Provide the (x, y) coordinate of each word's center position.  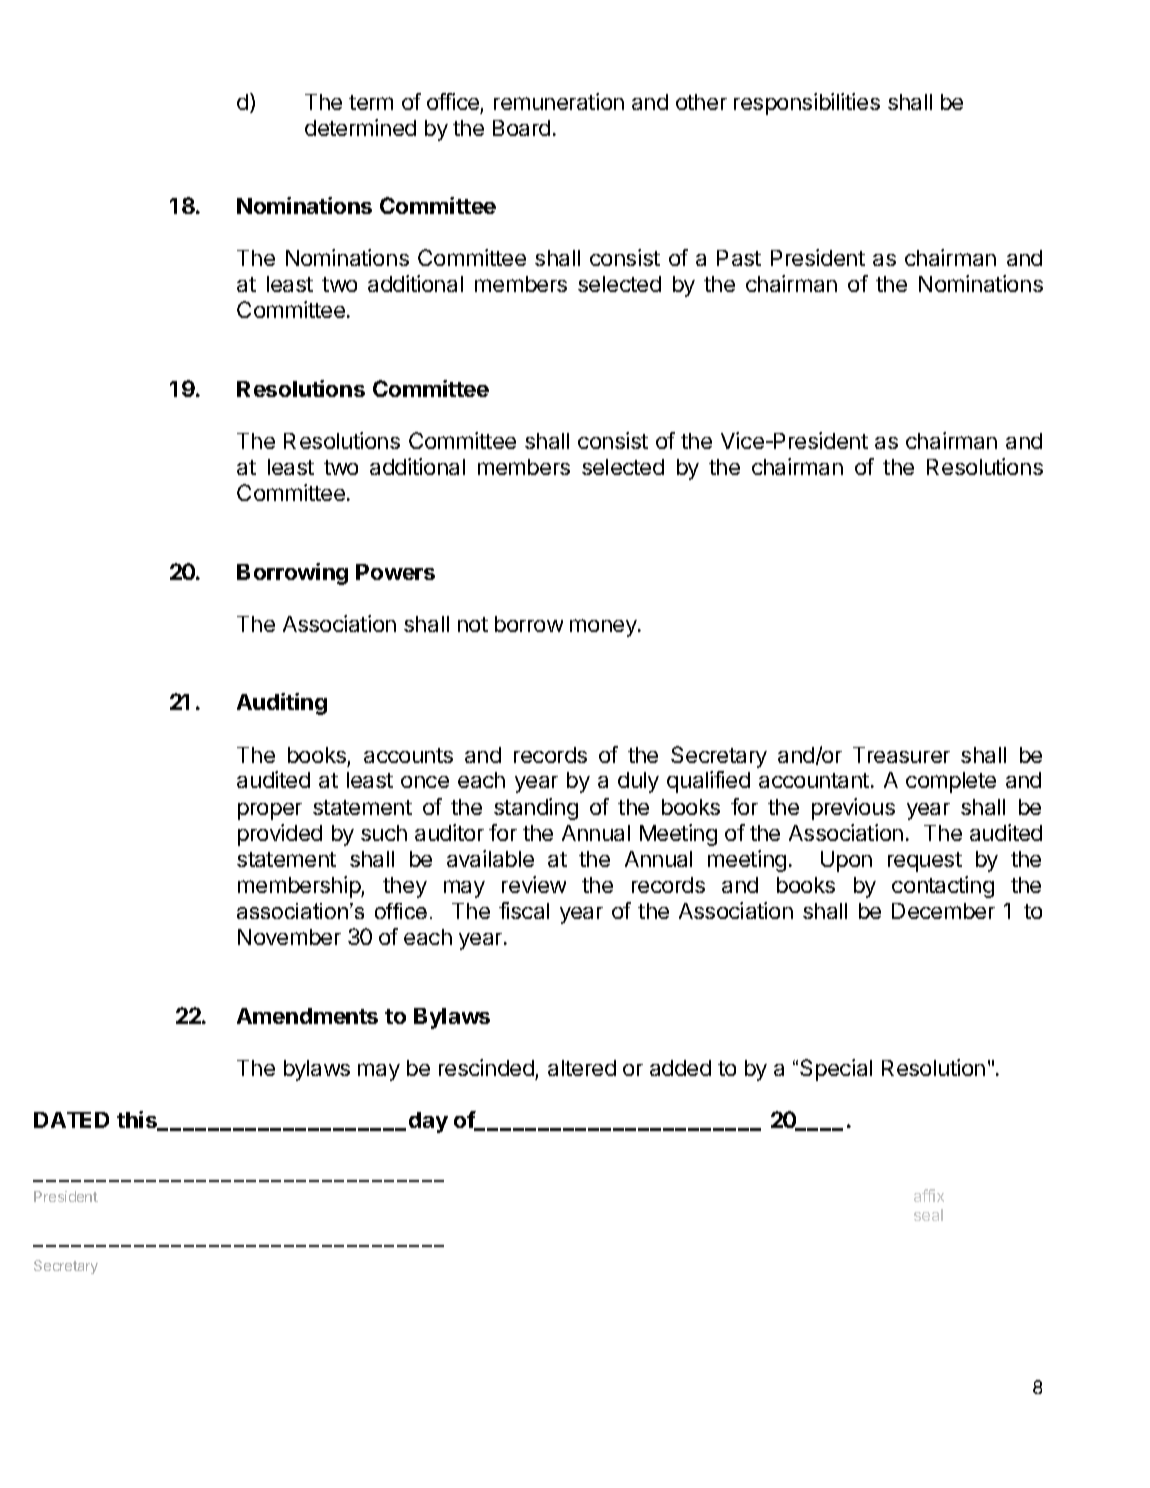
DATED (71, 1120)
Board (521, 128)
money (604, 628)
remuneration (559, 101)
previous (853, 809)
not (473, 624)
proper (270, 811)
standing (536, 809)
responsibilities (807, 104)
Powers (395, 572)
